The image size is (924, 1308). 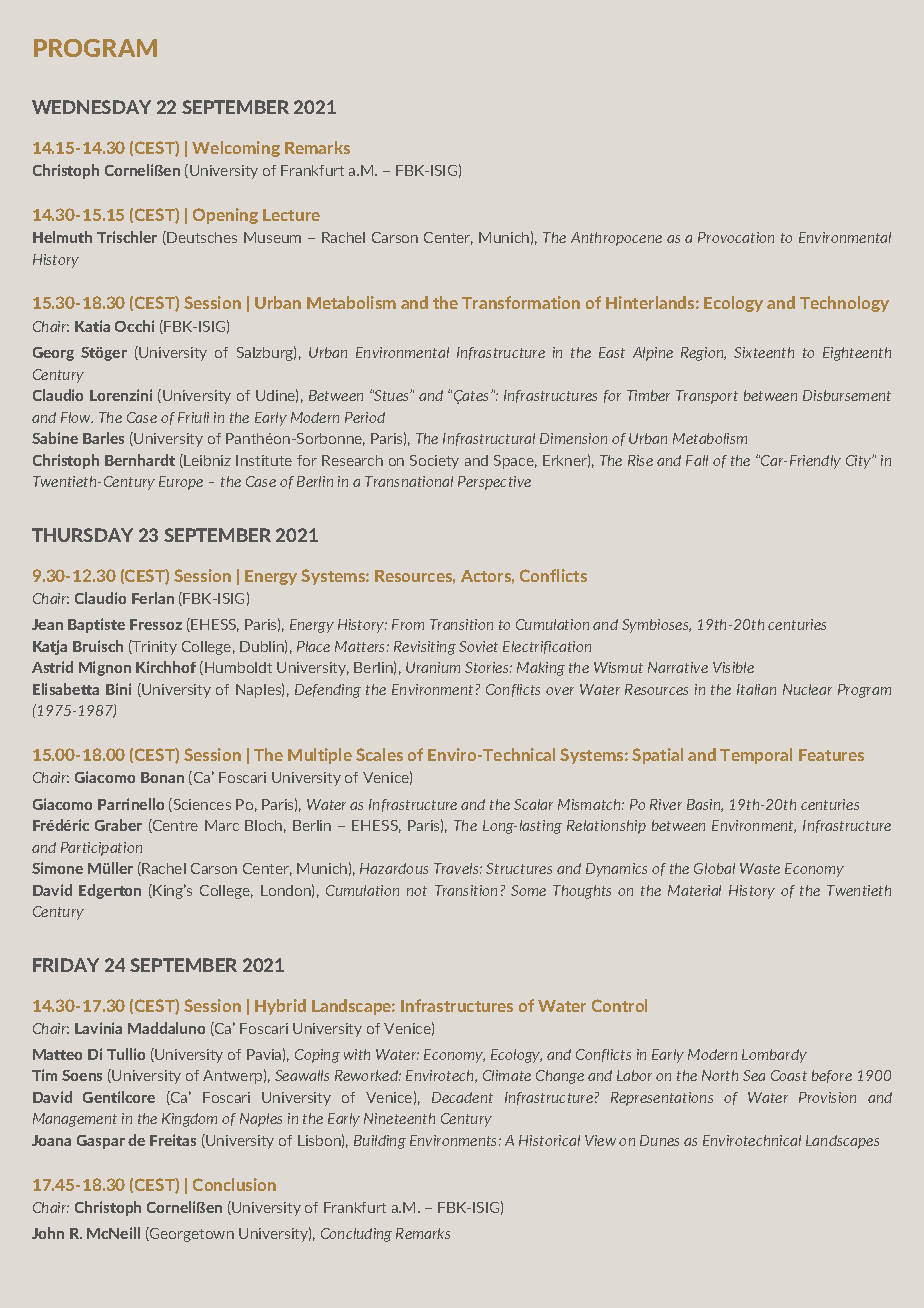 I want to click on Concluding, so click(x=356, y=1235).
